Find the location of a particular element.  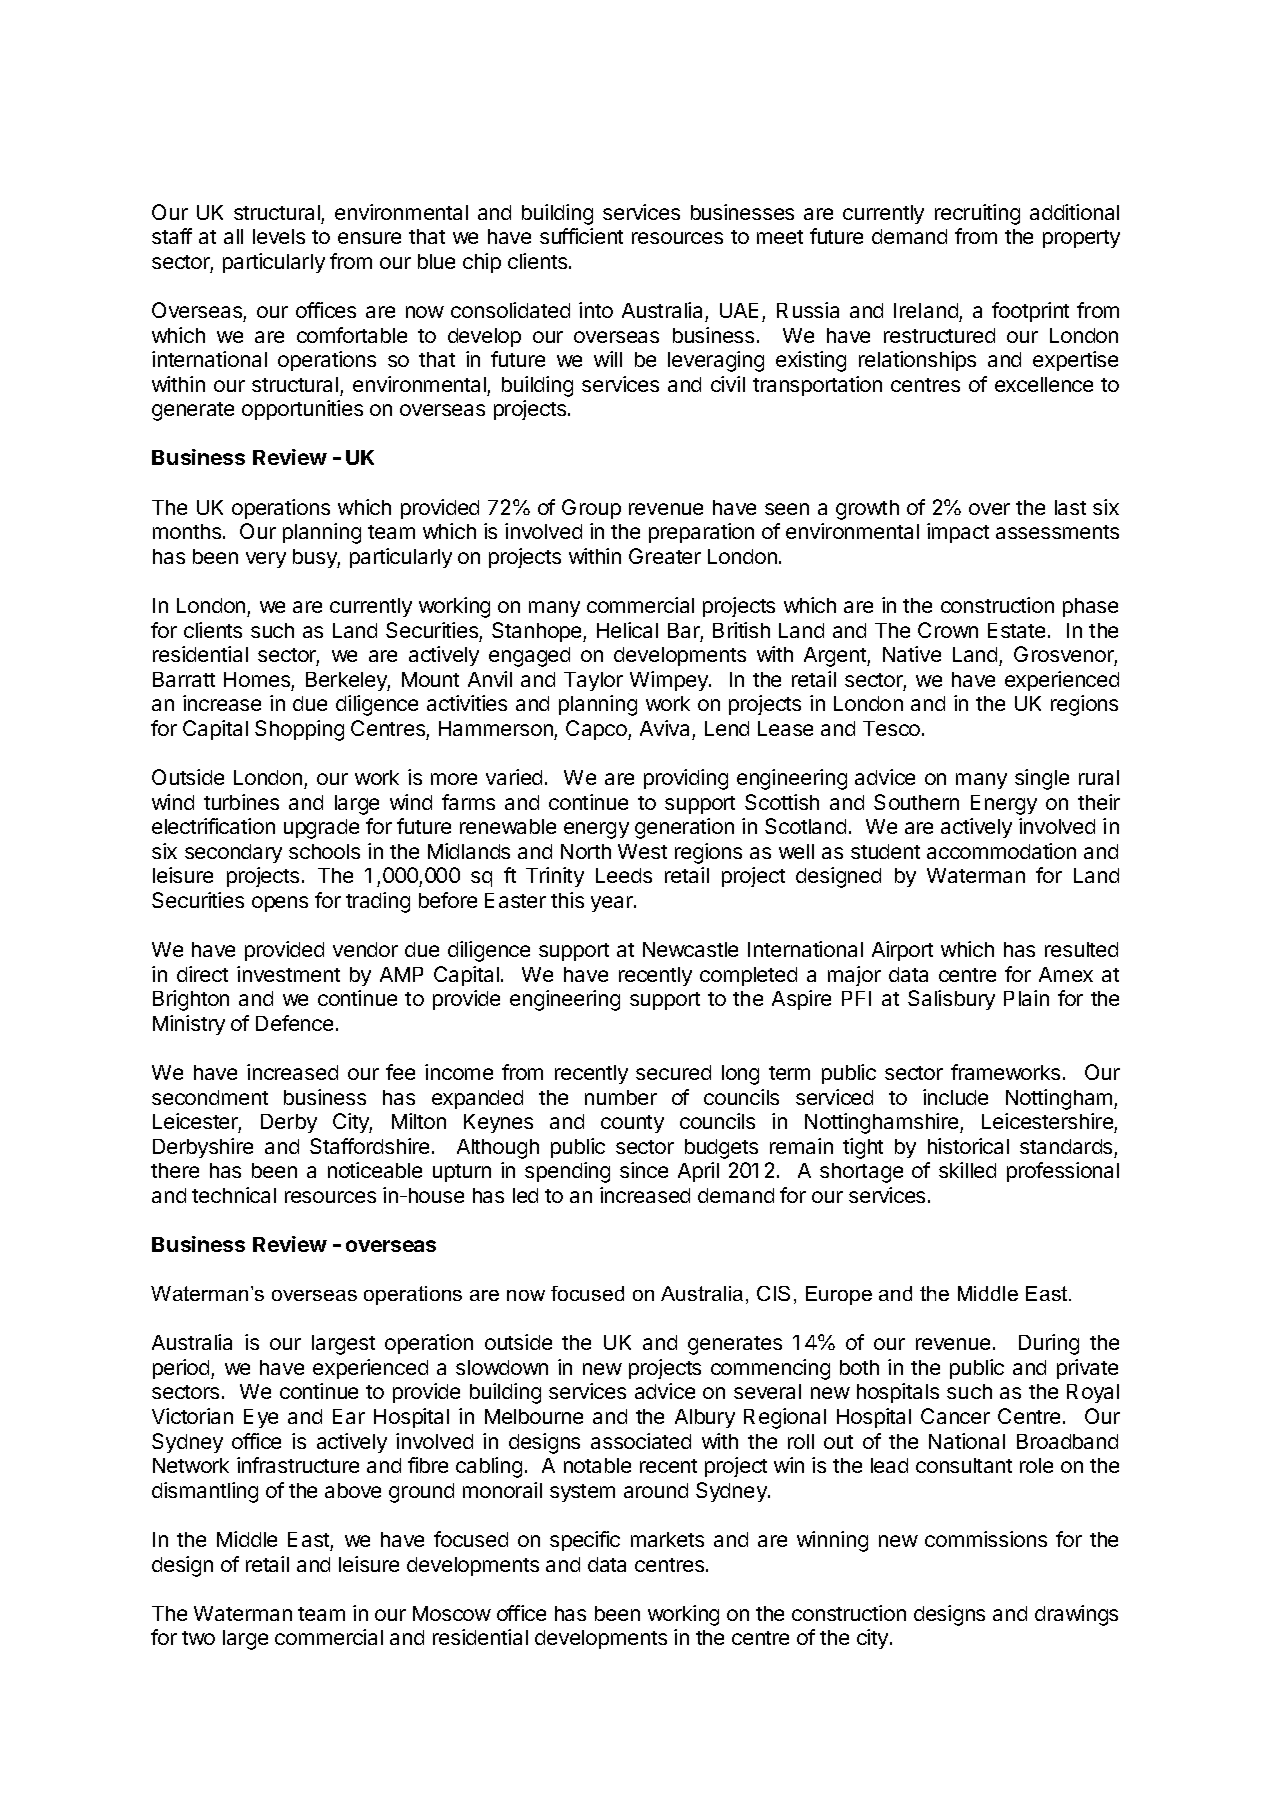

accommodation is located at coordinates (1001, 851).
